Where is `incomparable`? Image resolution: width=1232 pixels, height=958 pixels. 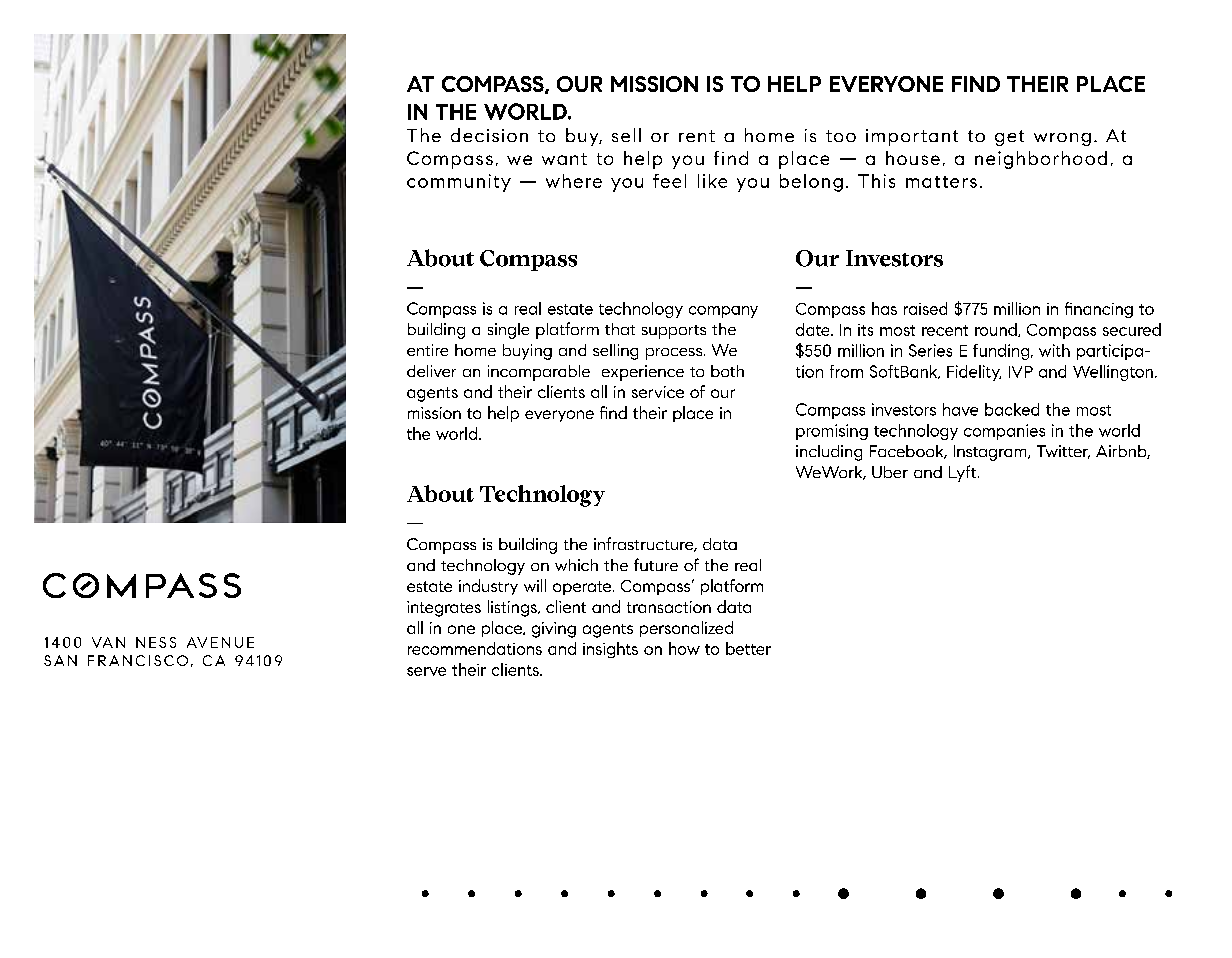 incomparable is located at coordinates (539, 373).
